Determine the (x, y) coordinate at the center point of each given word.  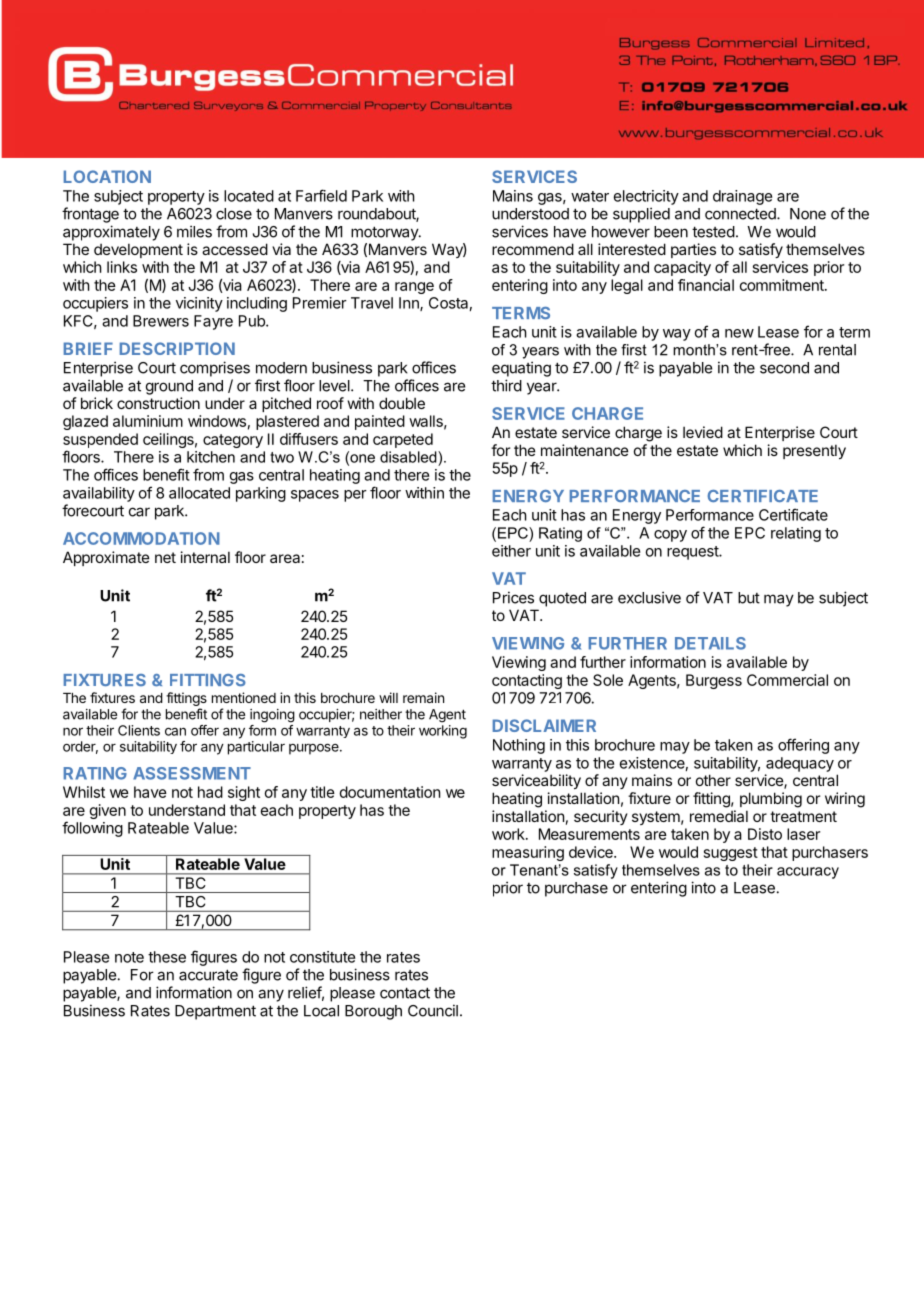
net (165, 557)
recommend (533, 249)
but (749, 598)
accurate (208, 975)
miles (194, 231)
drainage (742, 197)
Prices (513, 597)
